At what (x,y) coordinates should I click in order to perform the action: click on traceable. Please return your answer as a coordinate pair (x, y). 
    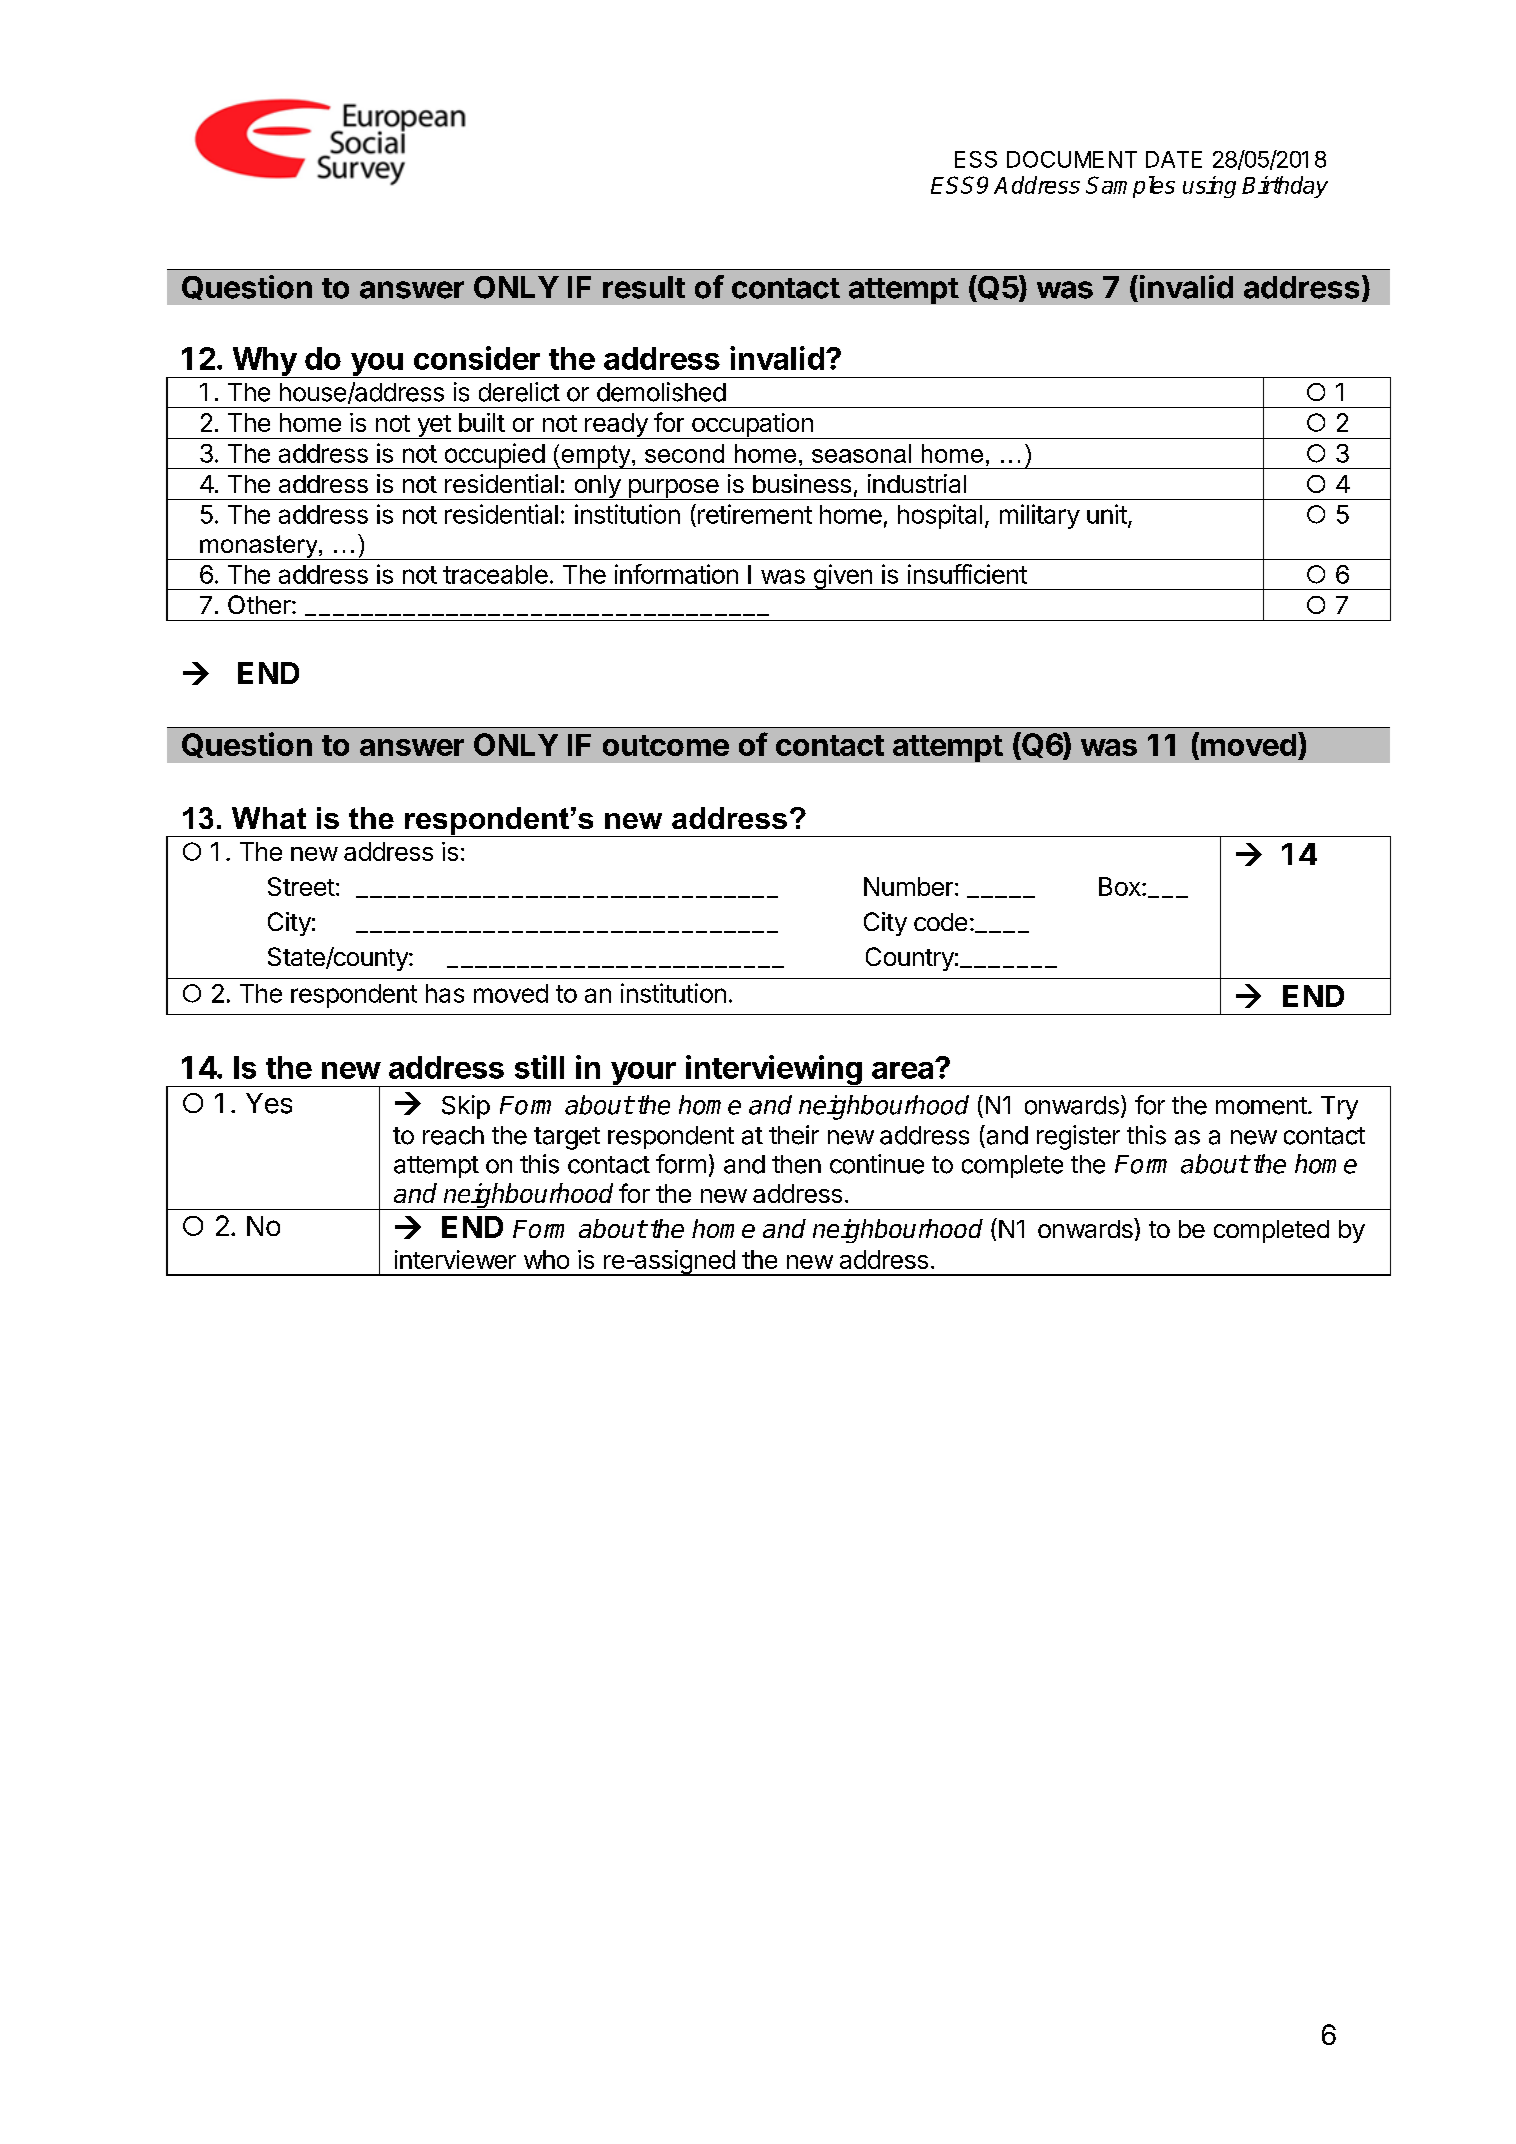
    Looking at the image, I should click on (495, 574).
